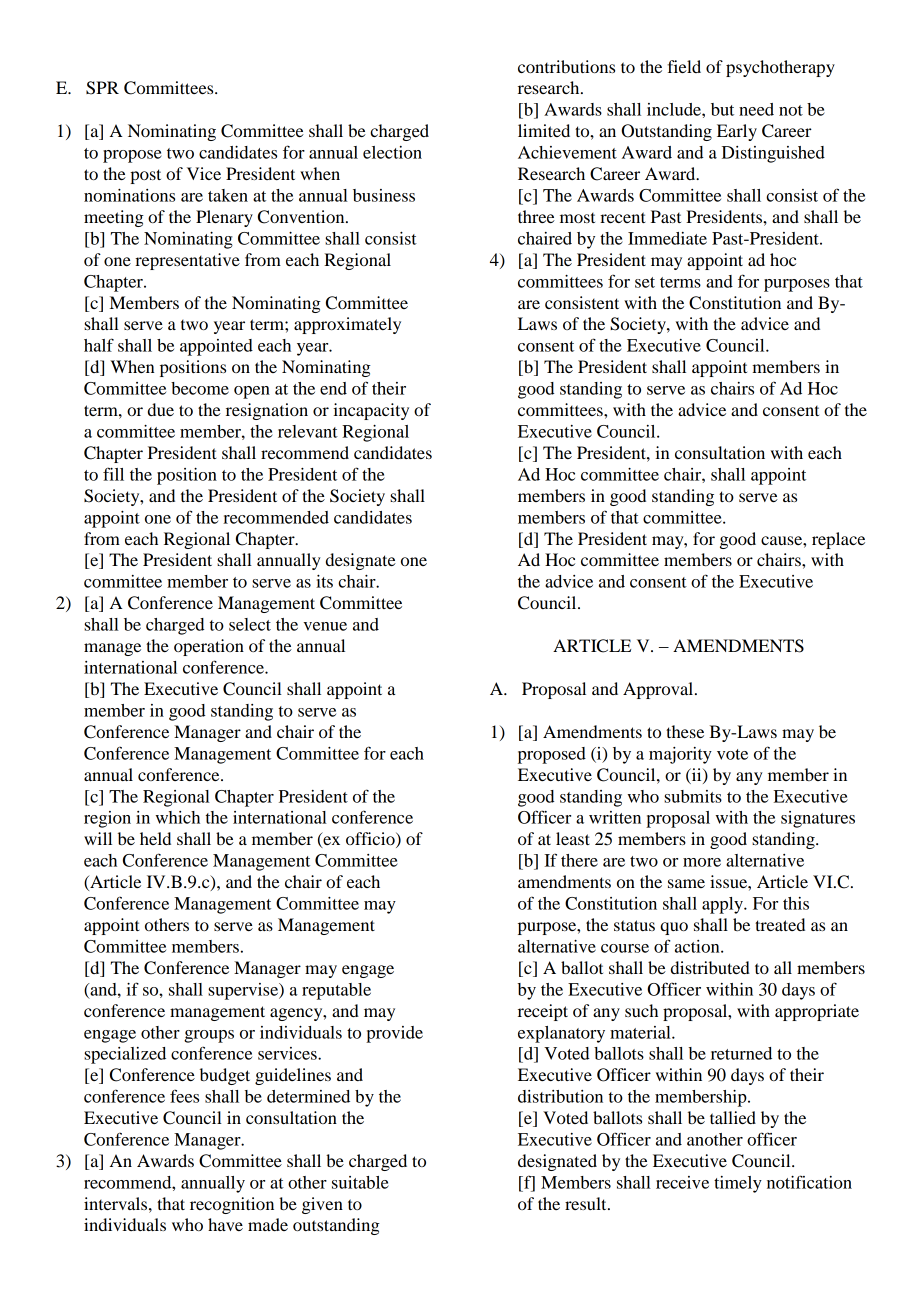 This document has width=924, height=1309. What do you see at coordinates (232, 1205) in the document?
I see `recognition` at bounding box center [232, 1205].
